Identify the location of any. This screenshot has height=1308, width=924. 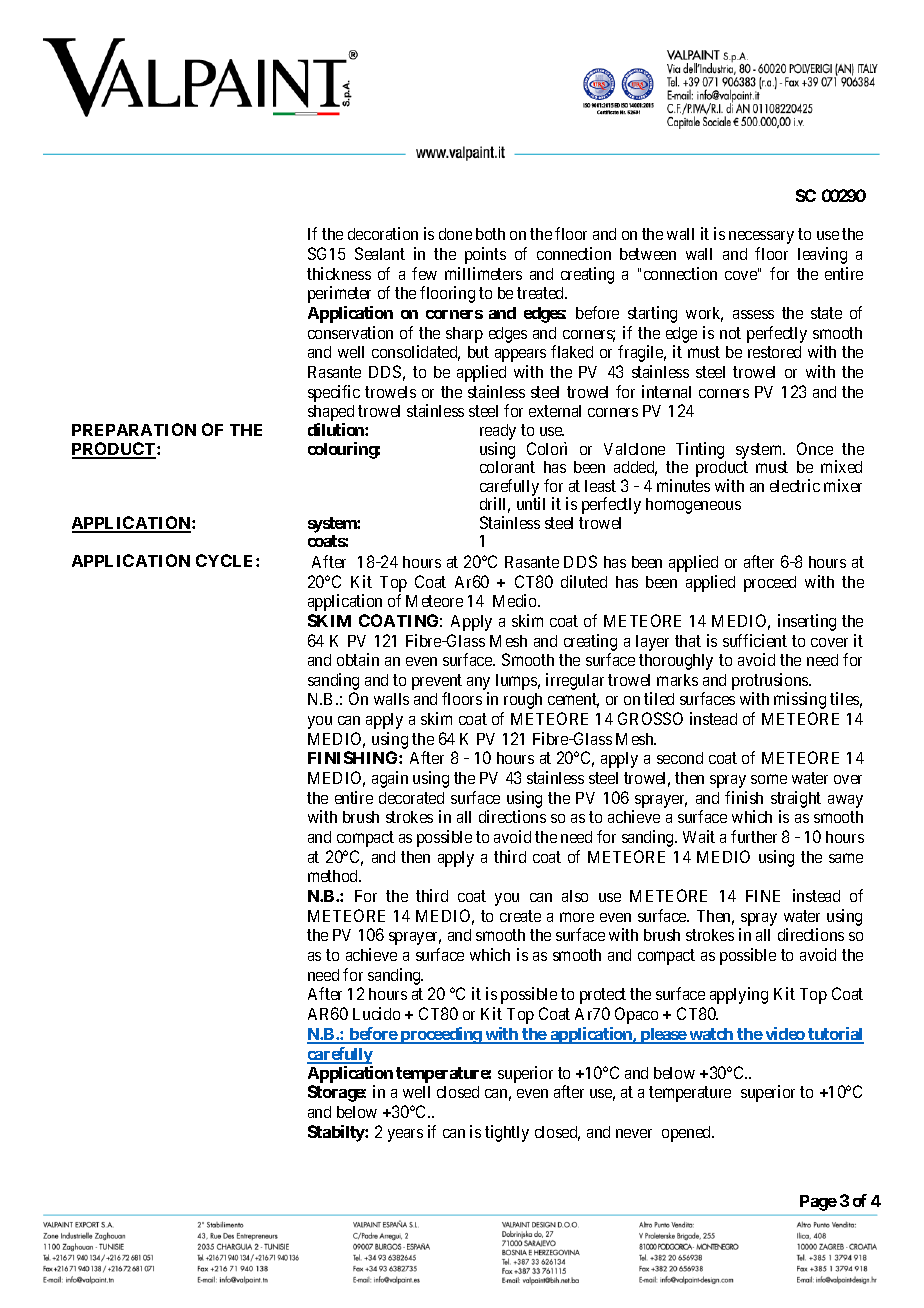
(478, 685).
